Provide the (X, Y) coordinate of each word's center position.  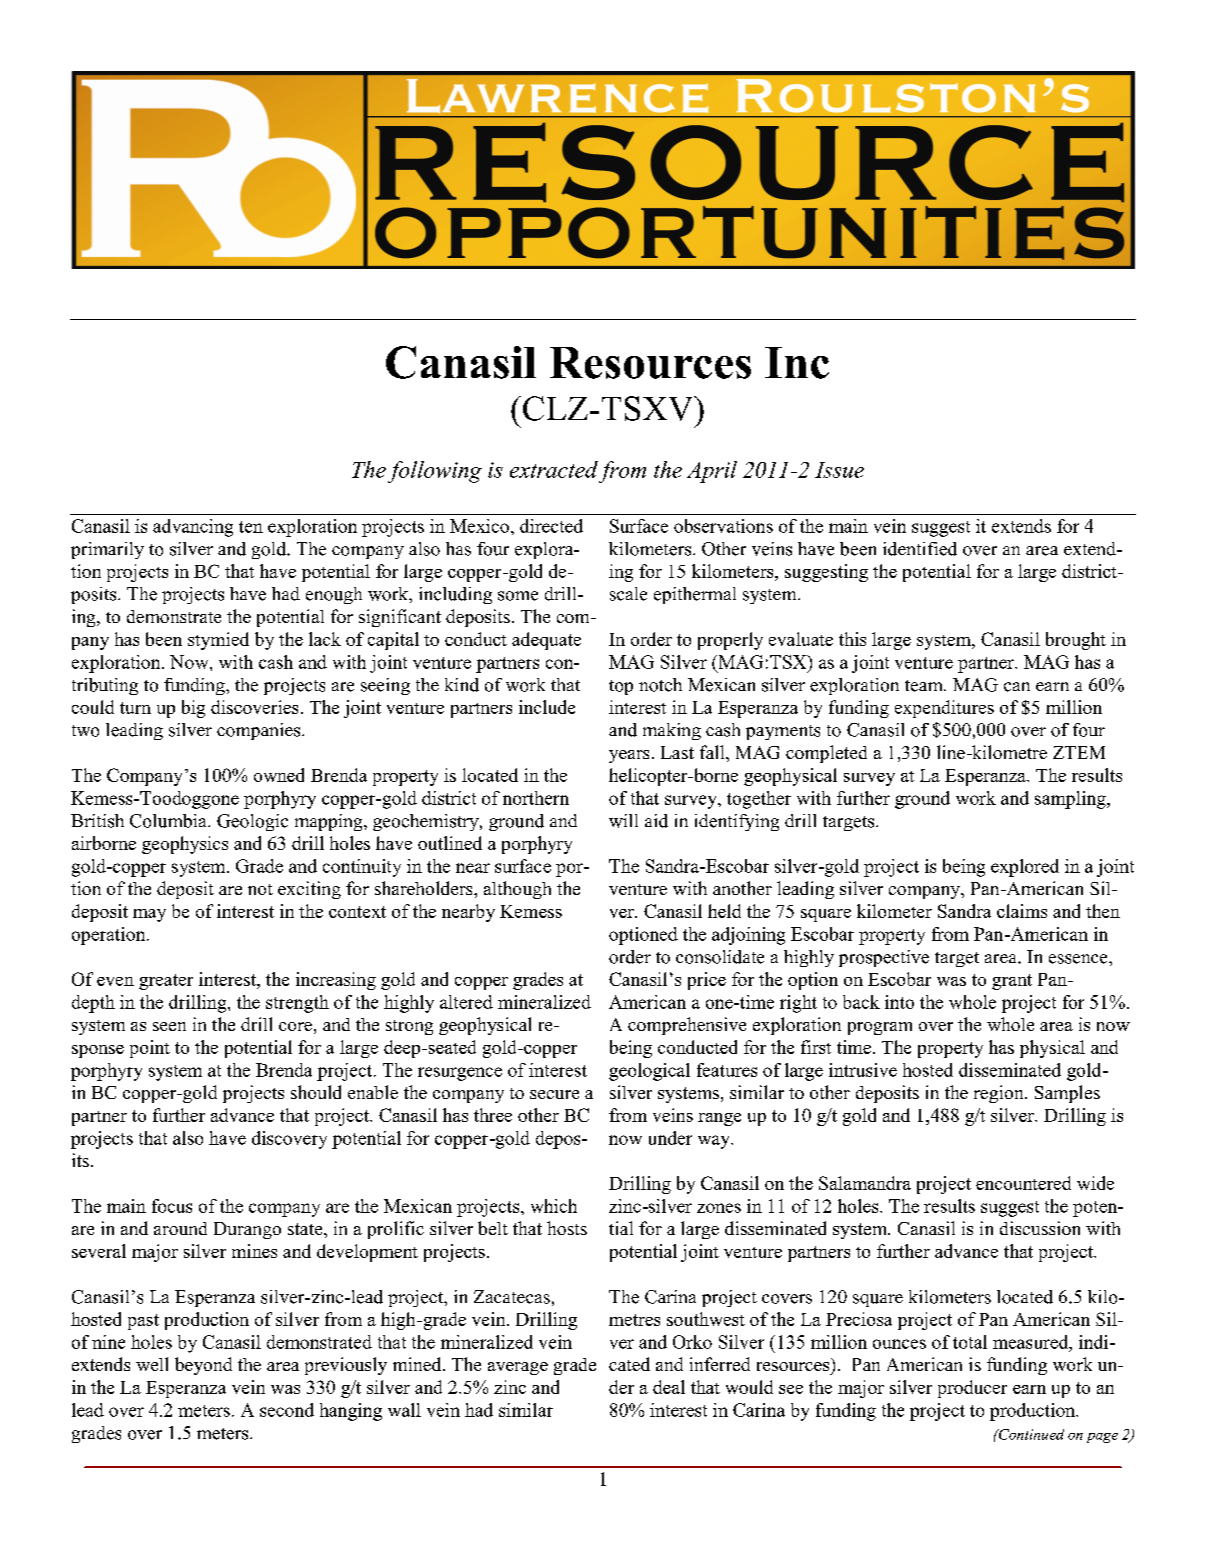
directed (551, 526)
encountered (1023, 1183)
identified (920, 549)
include (547, 707)
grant (1012, 982)
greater (166, 982)
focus (172, 1206)
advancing (193, 528)
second (287, 1410)
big (193, 709)
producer (972, 1389)
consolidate (720, 957)
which (554, 1206)
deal (669, 1387)
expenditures (944, 709)
